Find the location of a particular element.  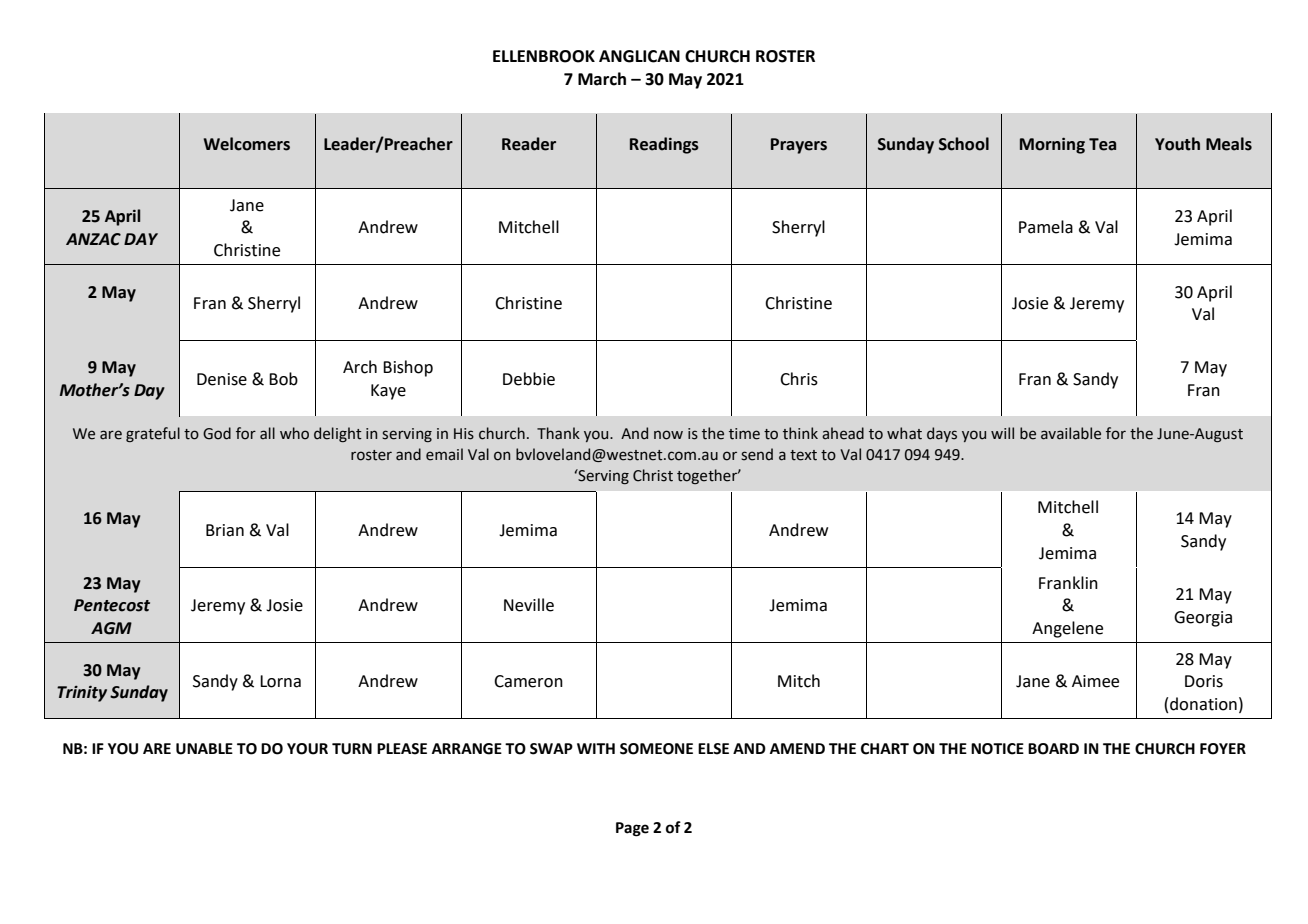

now is located at coordinates (668, 435).
